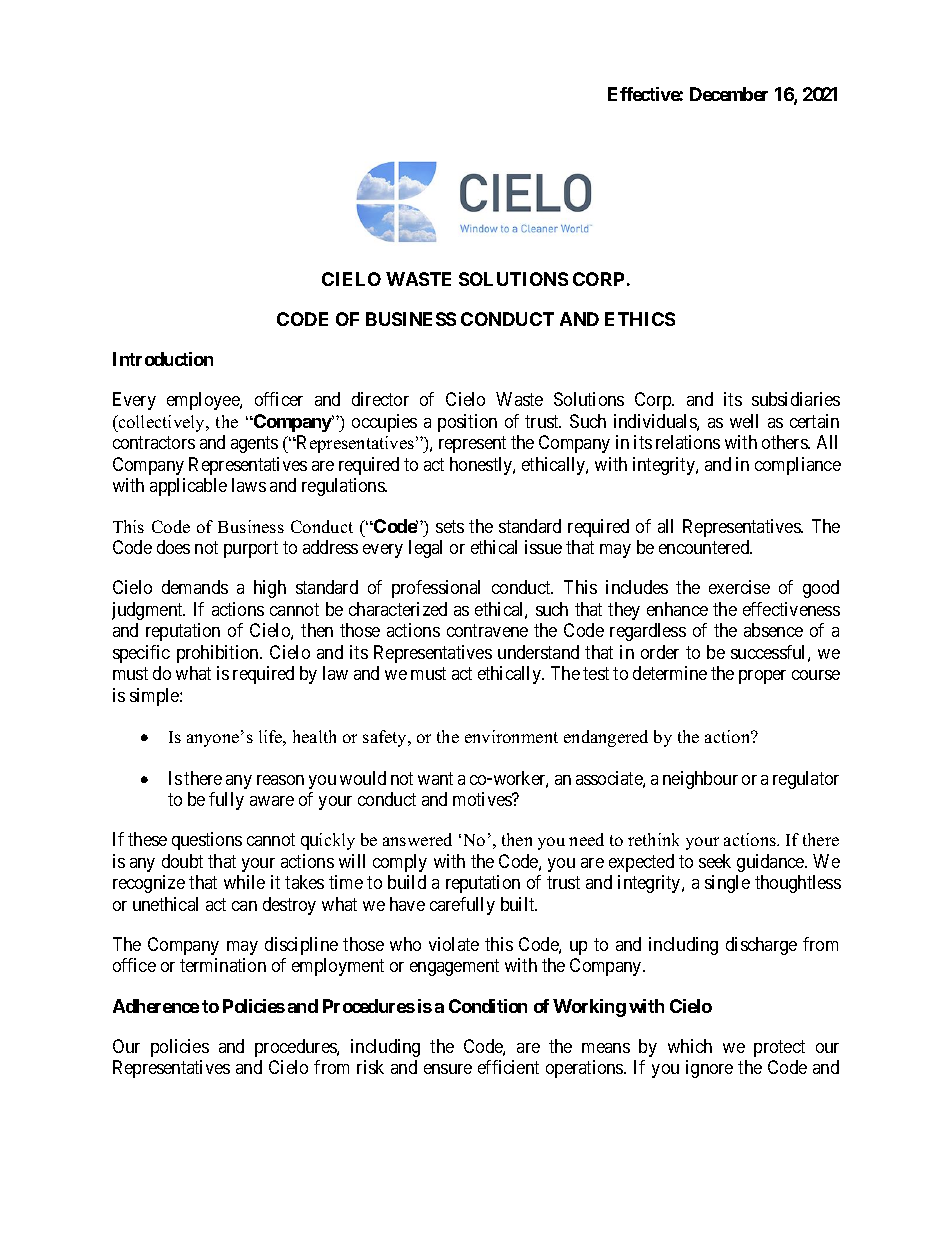 This image has width=952, height=1233. What do you see at coordinates (640, 319) in the image?
I see `ETHICS` at bounding box center [640, 319].
